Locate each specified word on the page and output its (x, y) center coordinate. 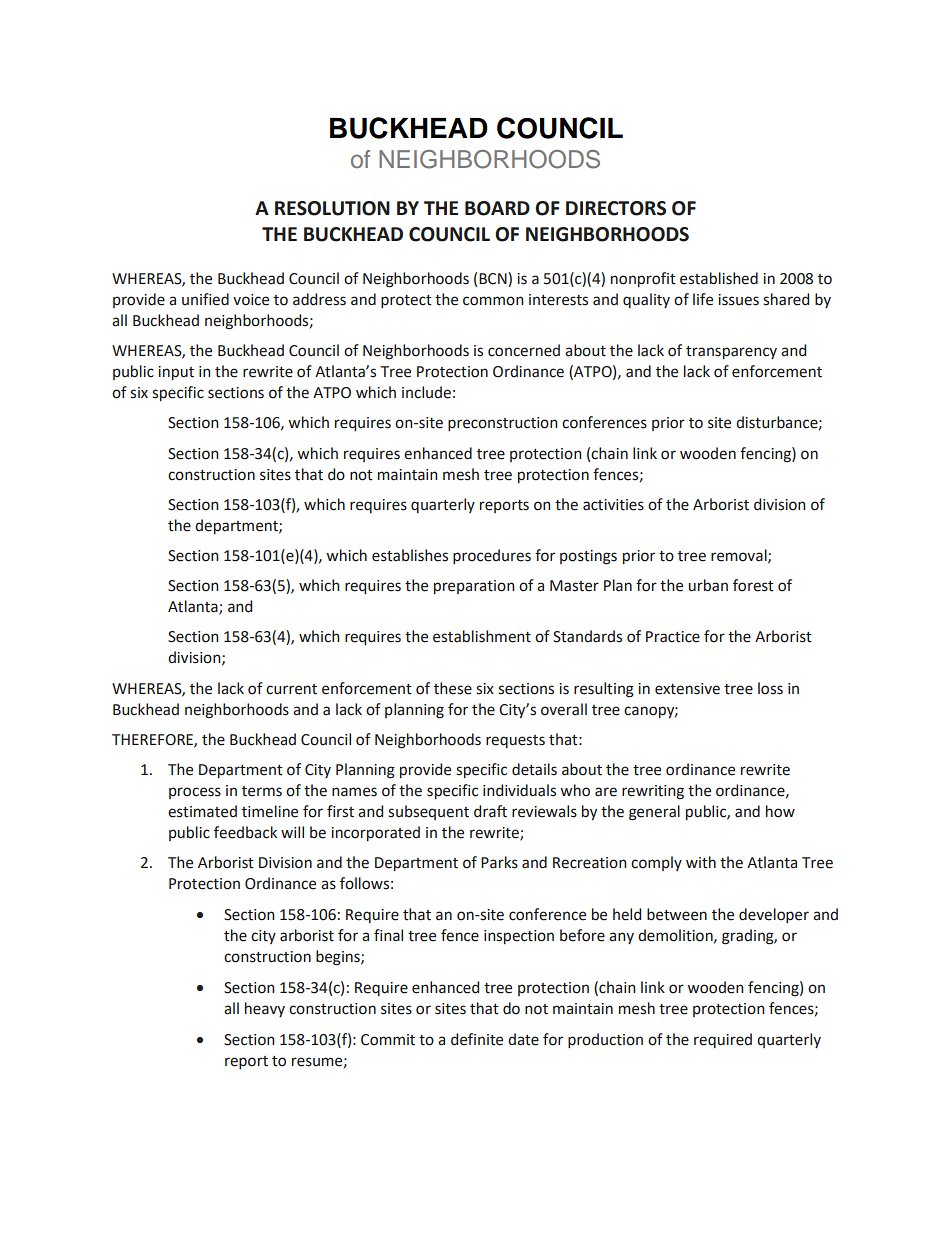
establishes (410, 555)
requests (515, 741)
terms (262, 791)
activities (613, 505)
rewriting (653, 792)
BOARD (497, 208)
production (605, 1040)
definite (477, 1039)
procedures (492, 556)
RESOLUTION (332, 208)
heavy (265, 1009)
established (719, 278)
